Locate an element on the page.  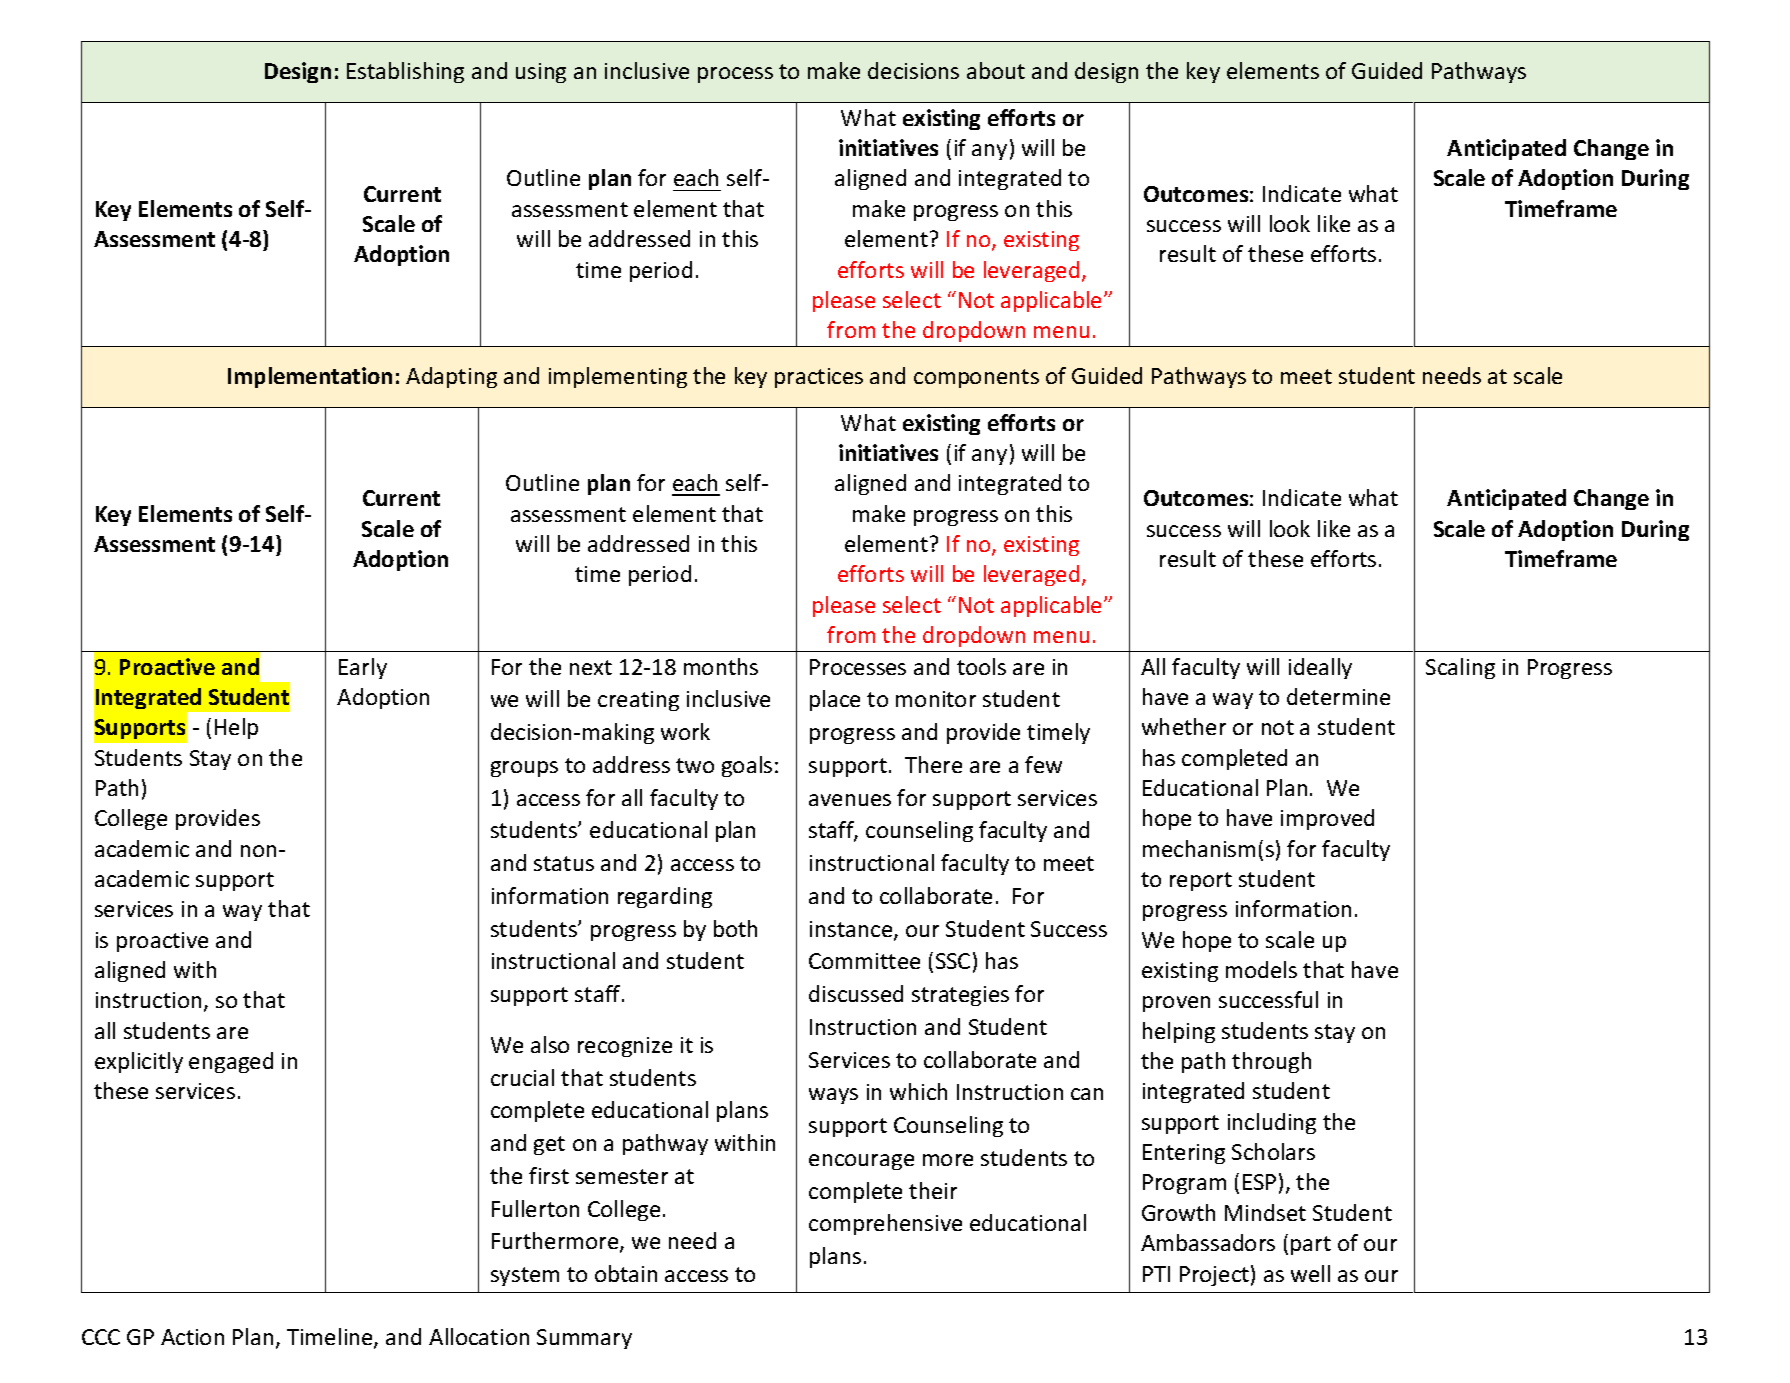
ideally is located at coordinates (1320, 668).
